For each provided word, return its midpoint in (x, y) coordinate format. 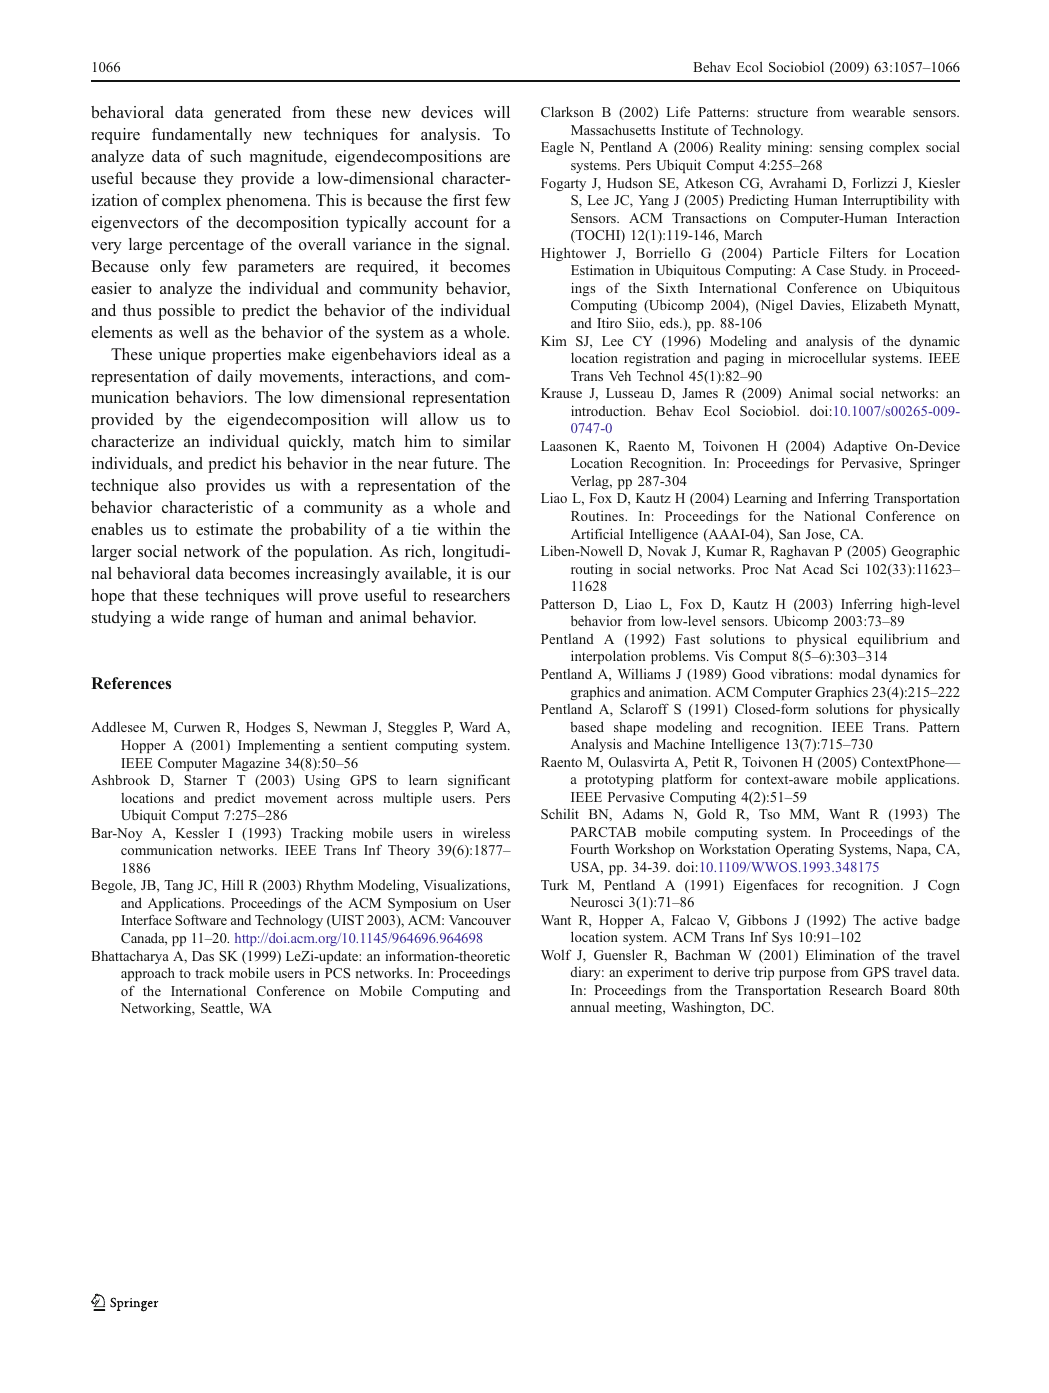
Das (203, 956)
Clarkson (567, 112)
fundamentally (202, 136)
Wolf (556, 954)
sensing (841, 148)
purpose (802, 975)
